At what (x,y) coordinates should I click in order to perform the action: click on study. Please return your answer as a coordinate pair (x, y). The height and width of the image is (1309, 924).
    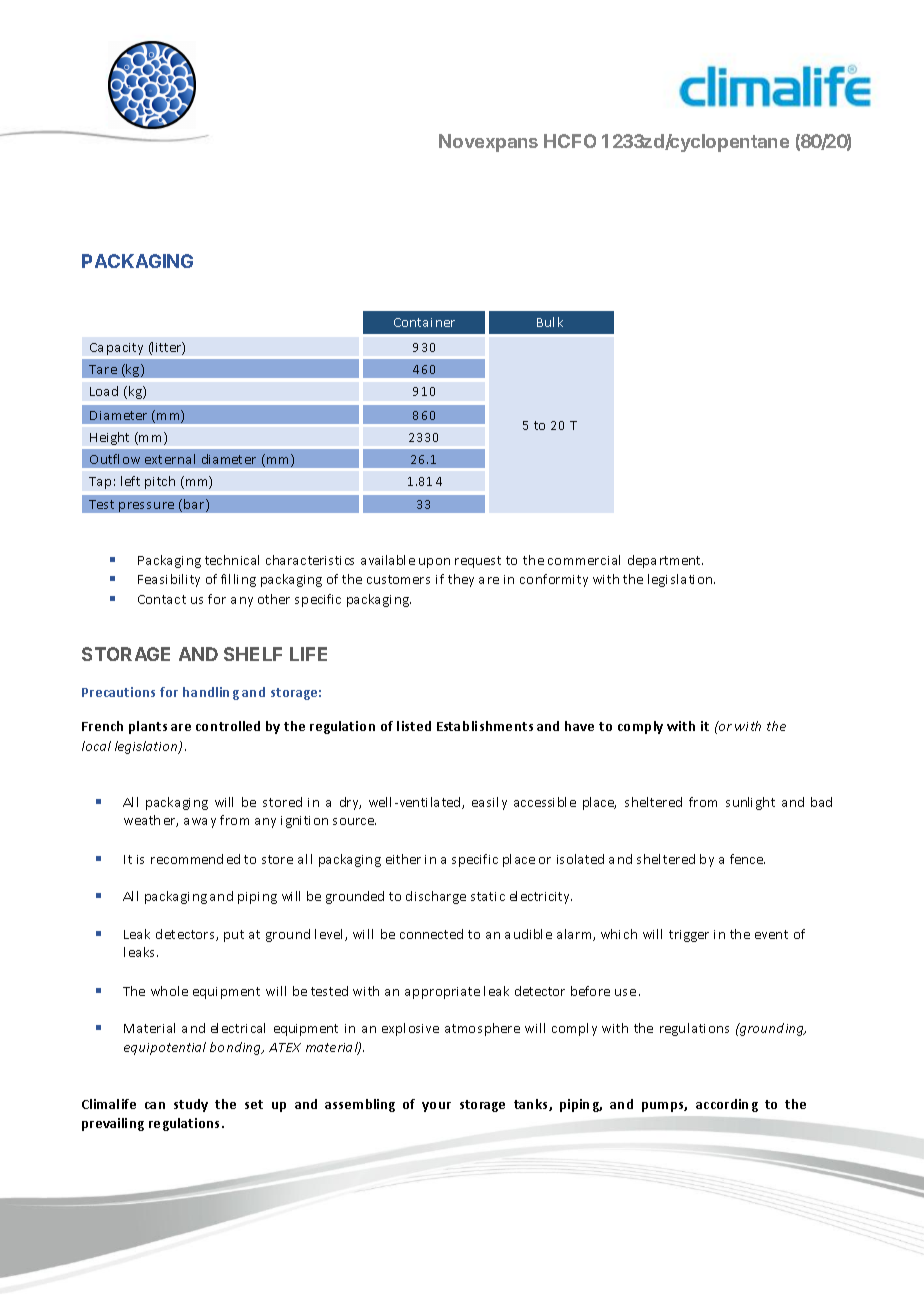
    Looking at the image, I should click on (191, 1105).
